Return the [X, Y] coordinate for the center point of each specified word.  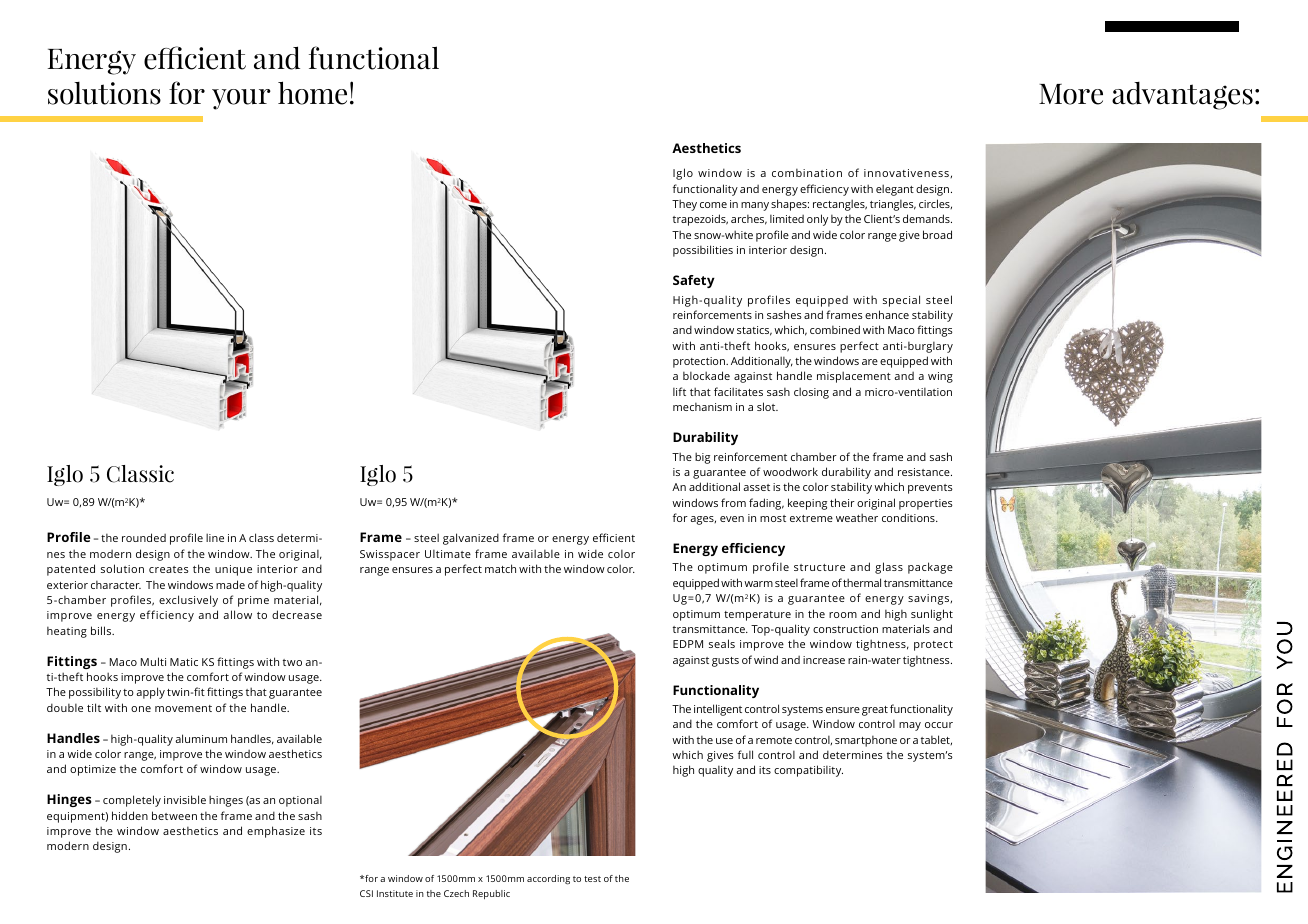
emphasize [276, 832]
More [1071, 94]
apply [150, 693]
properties [926, 504]
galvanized [471, 539]
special [901, 301]
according [548, 880]
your [241, 99]
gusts [725, 662]
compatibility [808, 771]
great [875, 711]
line [215, 537]
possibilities [703, 251]
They [684, 205]
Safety [694, 281]
